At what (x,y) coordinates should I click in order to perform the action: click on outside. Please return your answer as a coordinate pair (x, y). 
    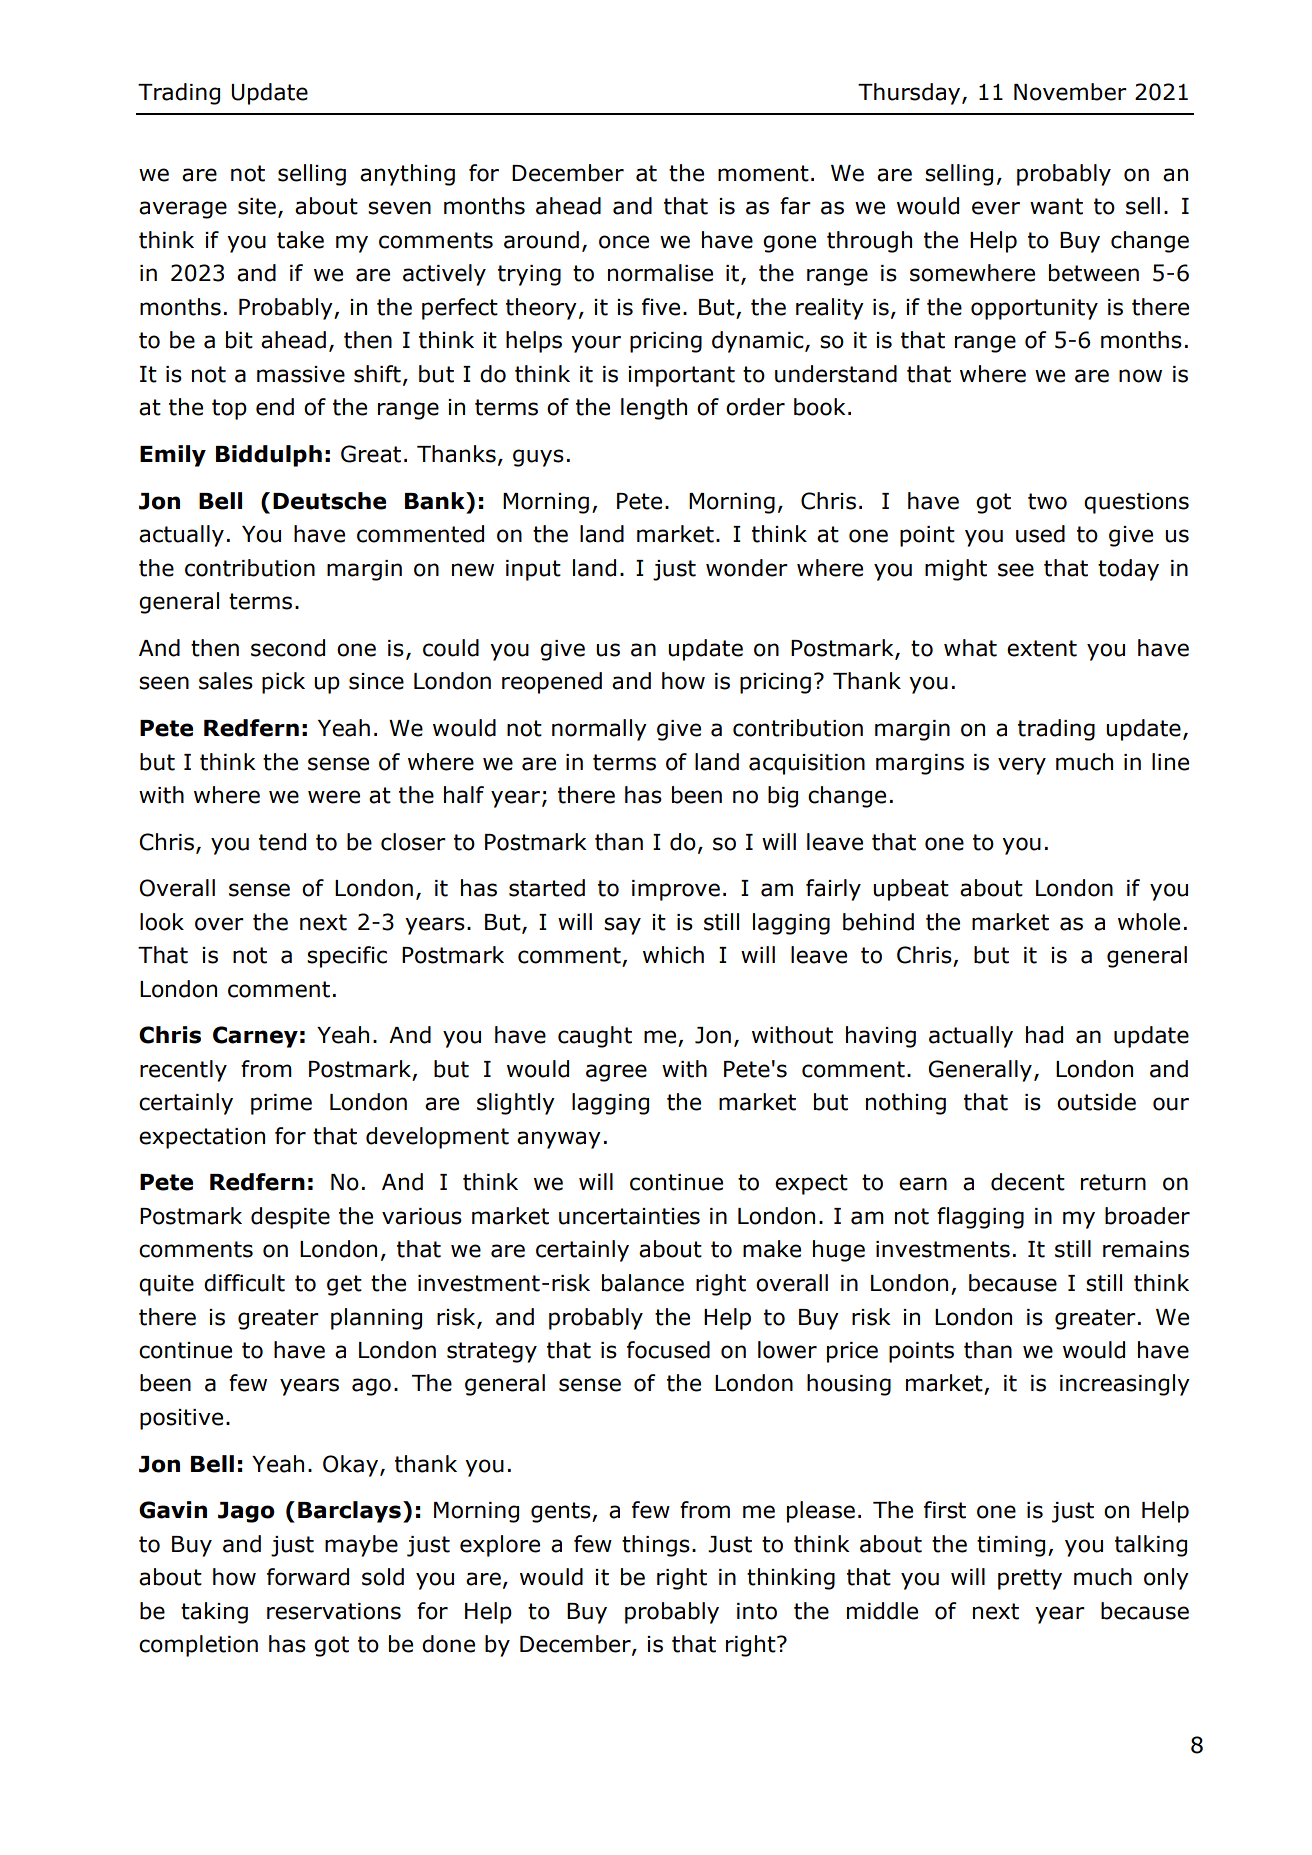
    Looking at the image, I should click on (1096, 1102).
